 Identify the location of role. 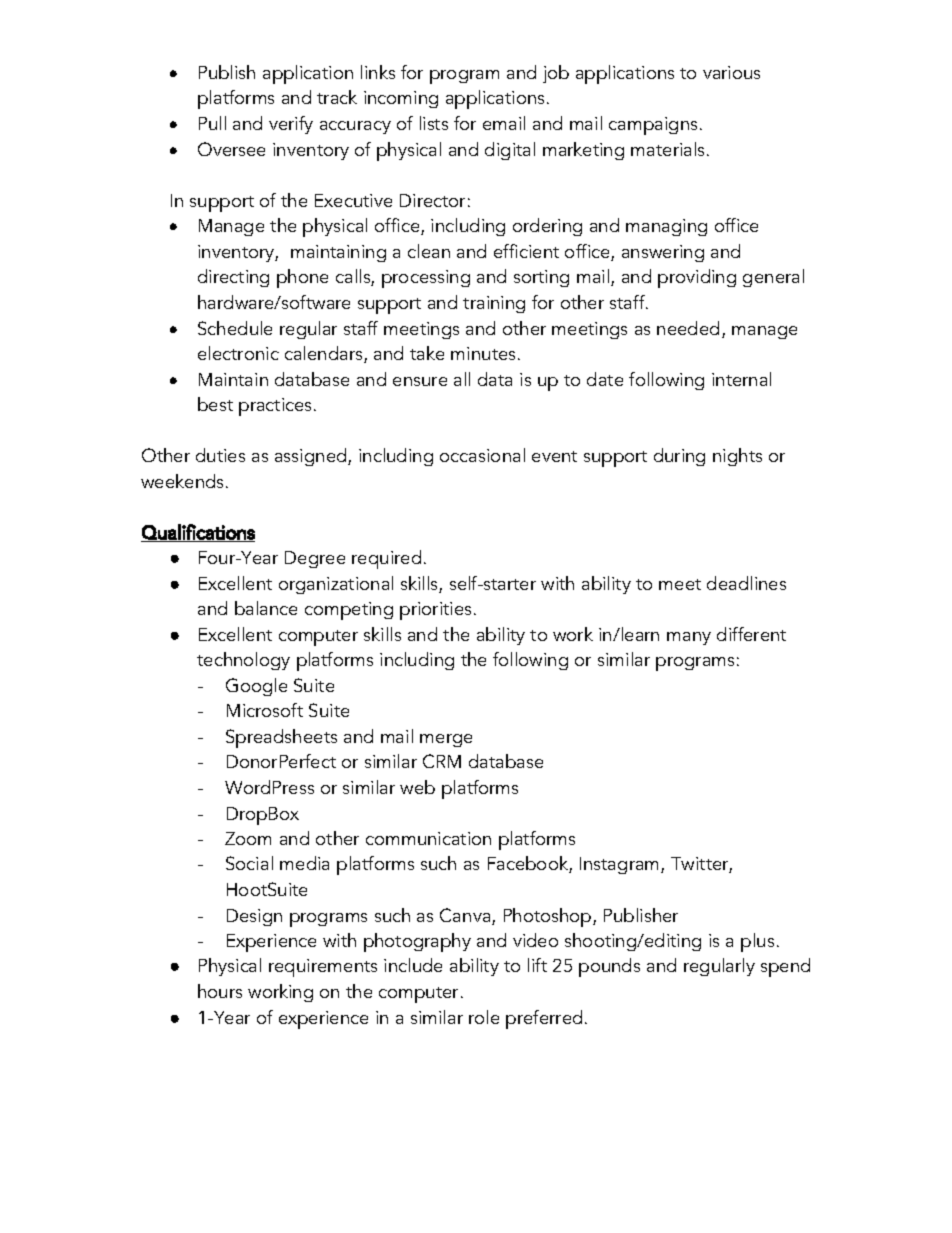
(484, 1017).
